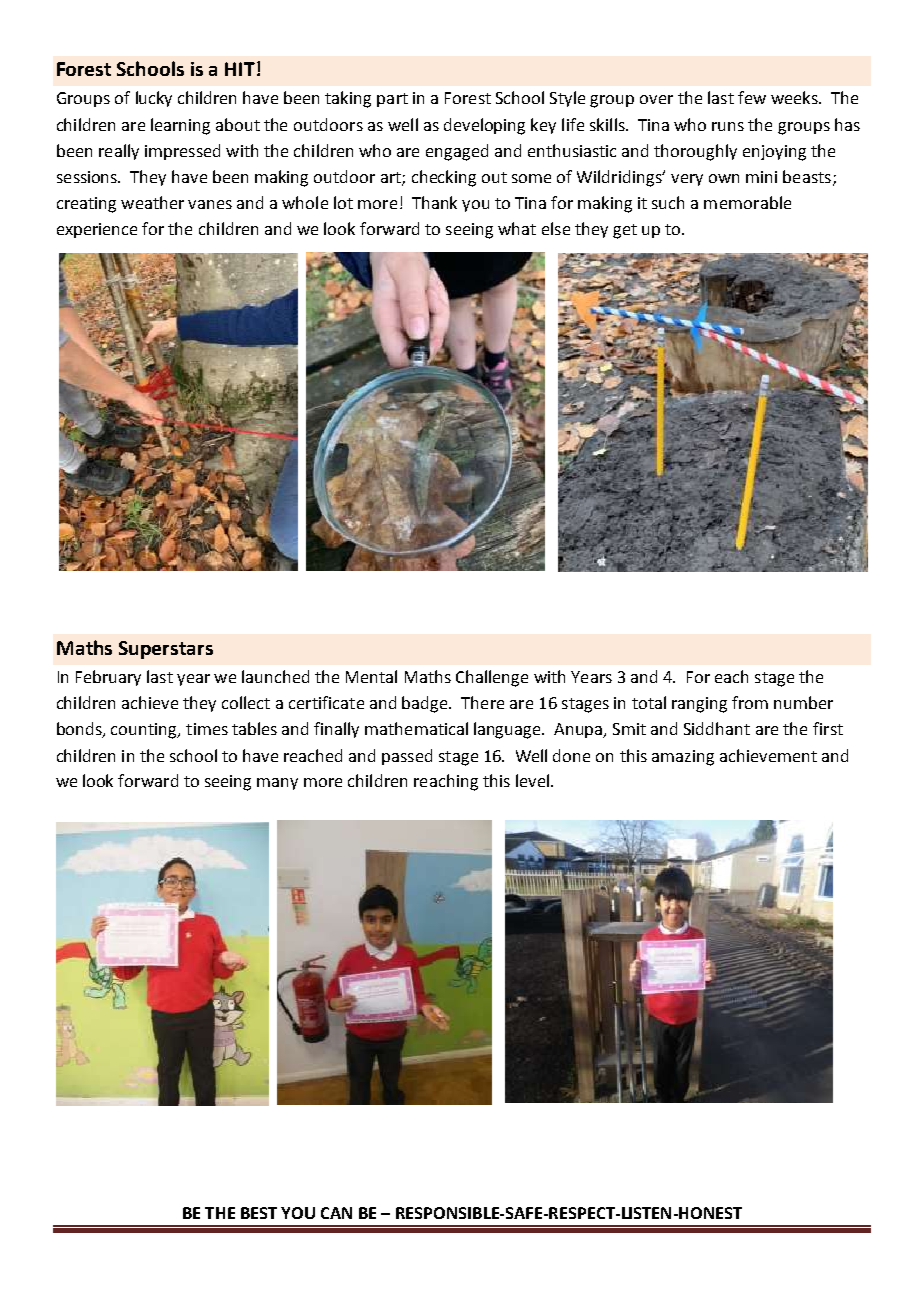 This screenshot has height=1308, width=924. What do you see at coordinates (336, 1213) in the screenshot?
I see `CAN` at bounding box center [336, 1213].
